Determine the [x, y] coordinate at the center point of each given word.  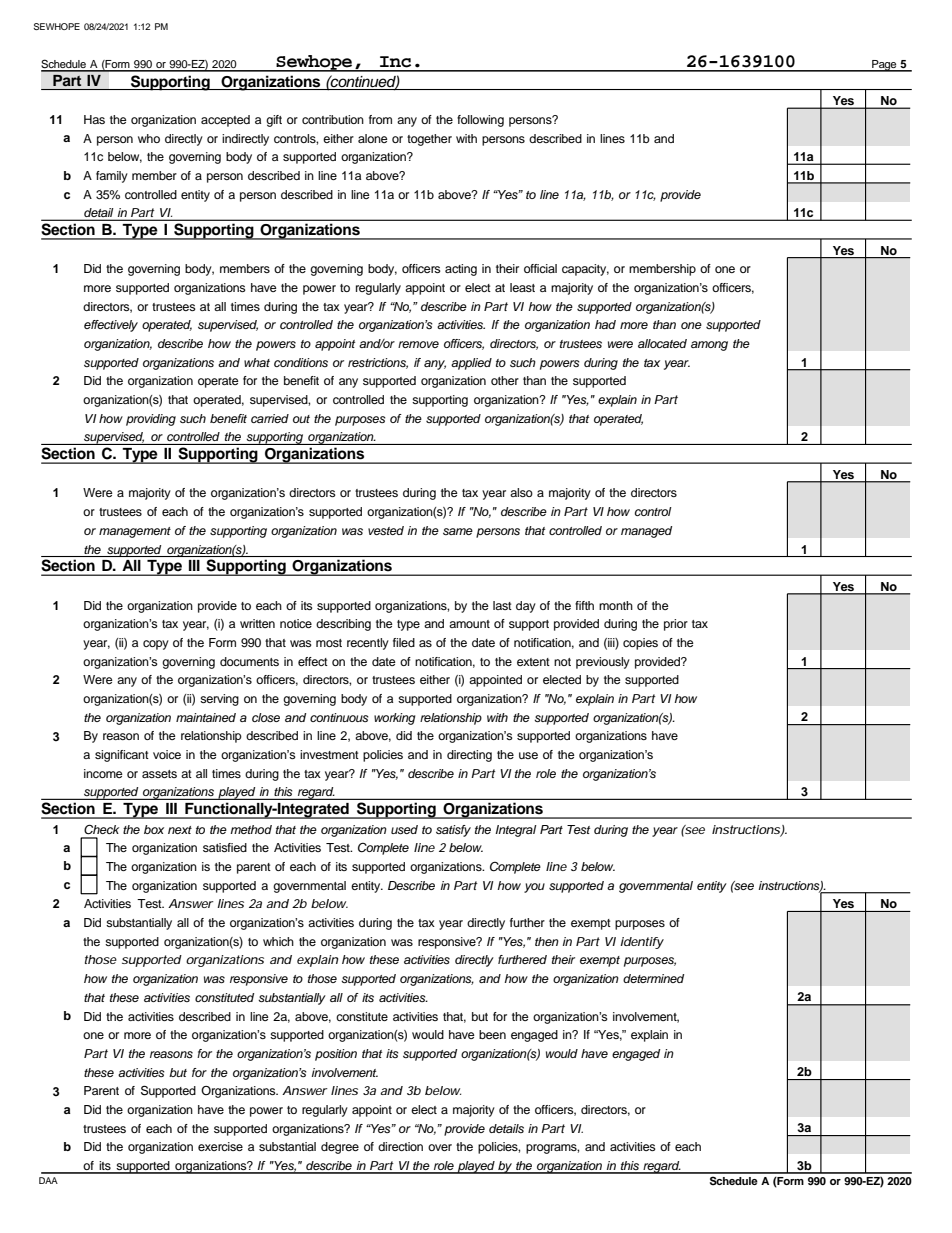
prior [676, 625]
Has [94, 119]
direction [400, 1146]
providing [151, 420]
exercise [220, 1146]
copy [156, 645]
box [154, 829]
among [709, 346]
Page [884, 66]
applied [471, 364]
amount [469, 624]
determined [653, 978]
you [534, 888]
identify [642, 943]
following [480, 121]
